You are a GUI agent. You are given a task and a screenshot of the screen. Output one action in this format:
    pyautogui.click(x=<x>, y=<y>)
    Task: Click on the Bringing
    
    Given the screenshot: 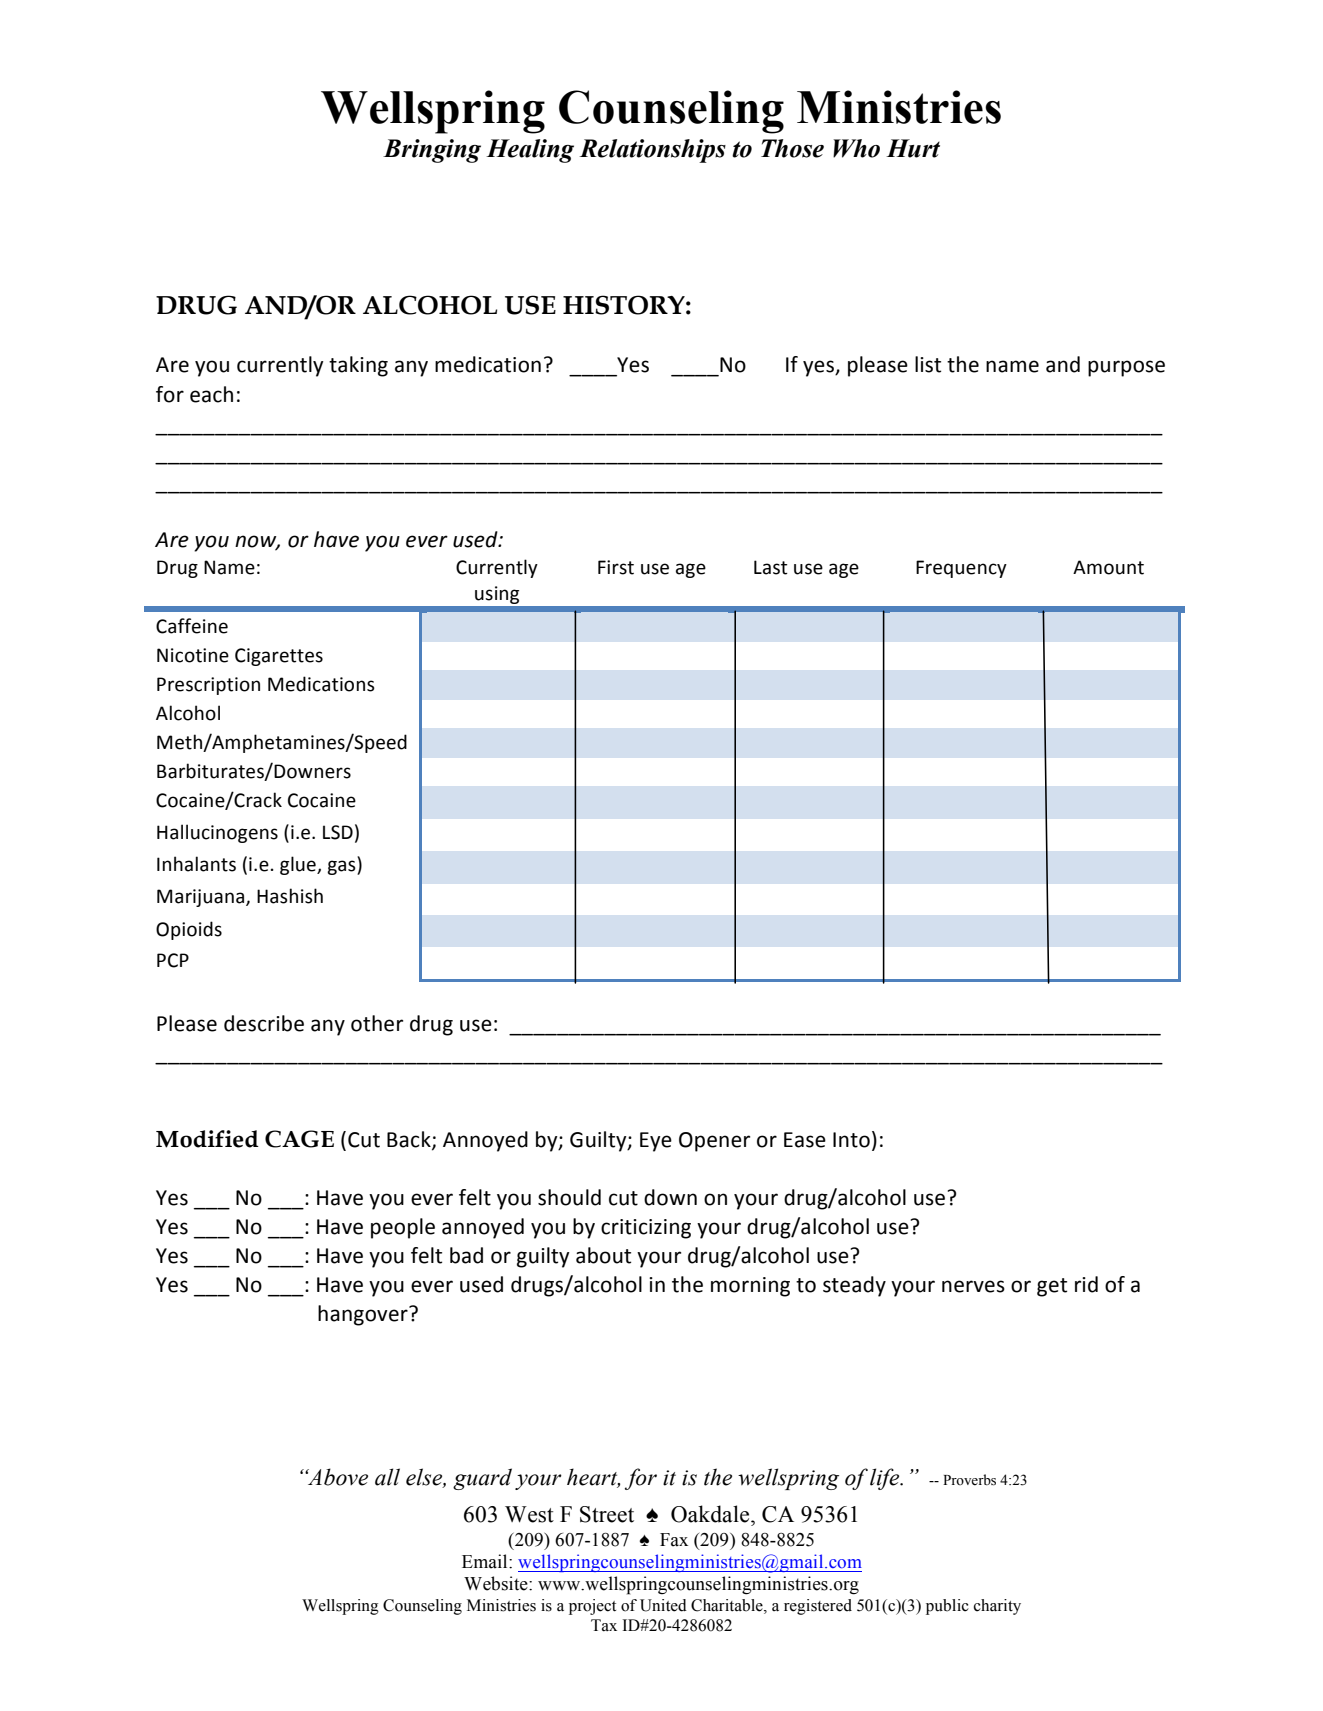 What is the action you would take?
    pyautogui.click(x=432, y=151)
